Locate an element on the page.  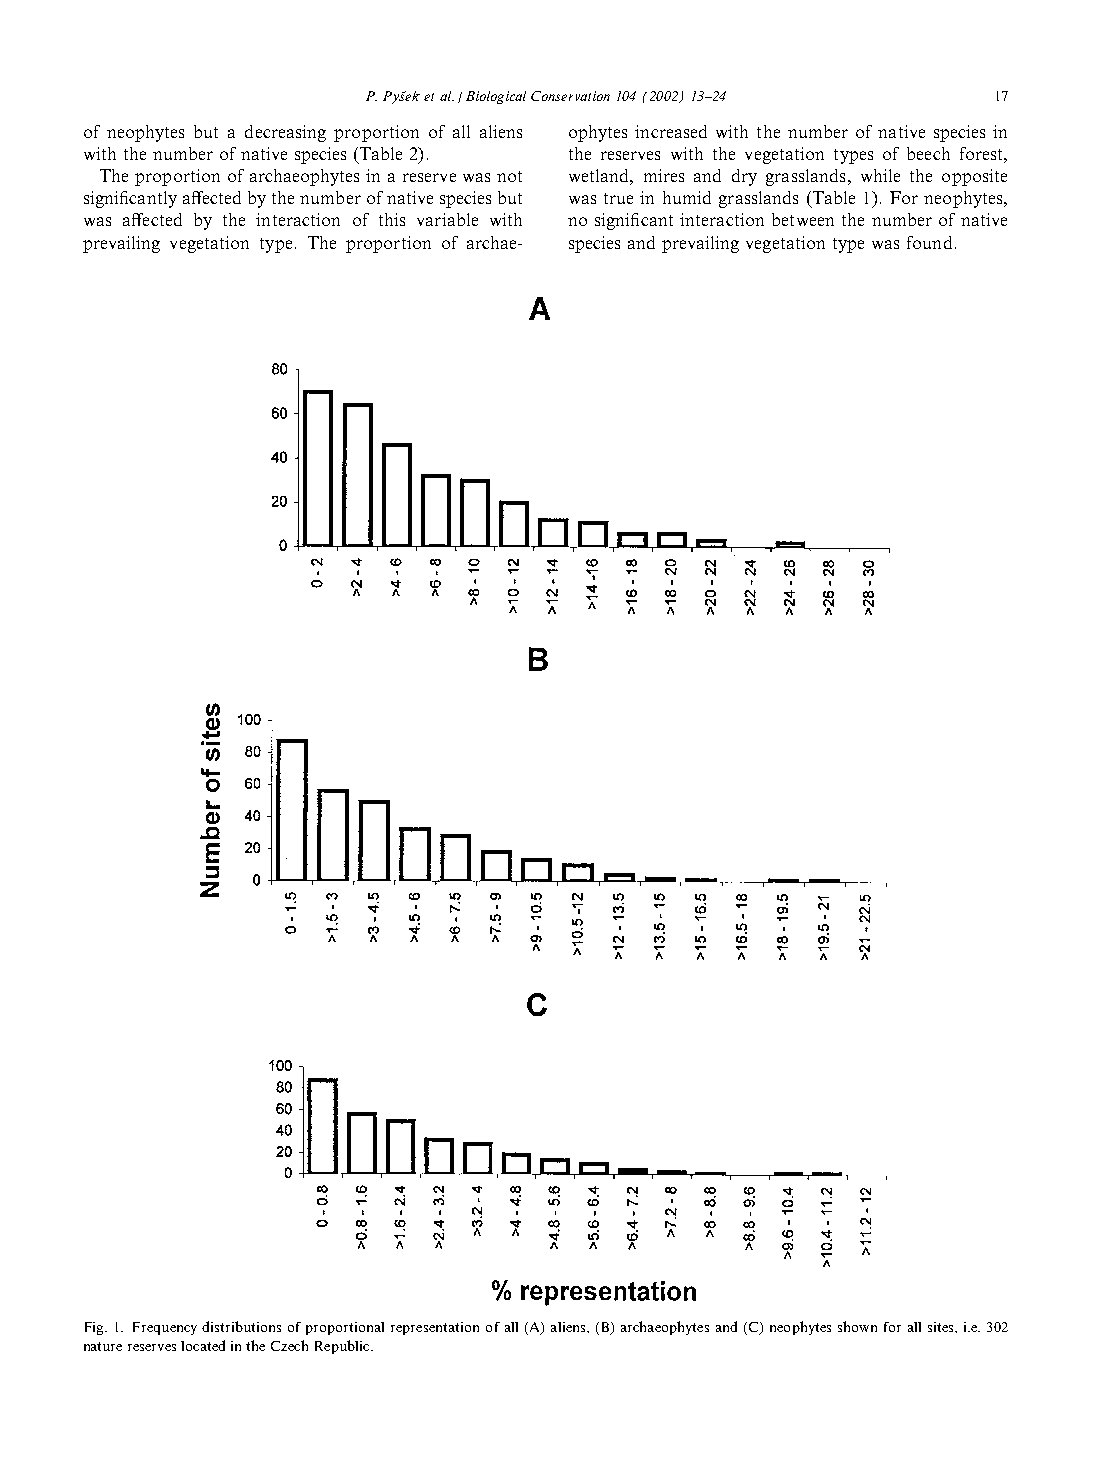
representation is located at coordinates (435, 1328).
